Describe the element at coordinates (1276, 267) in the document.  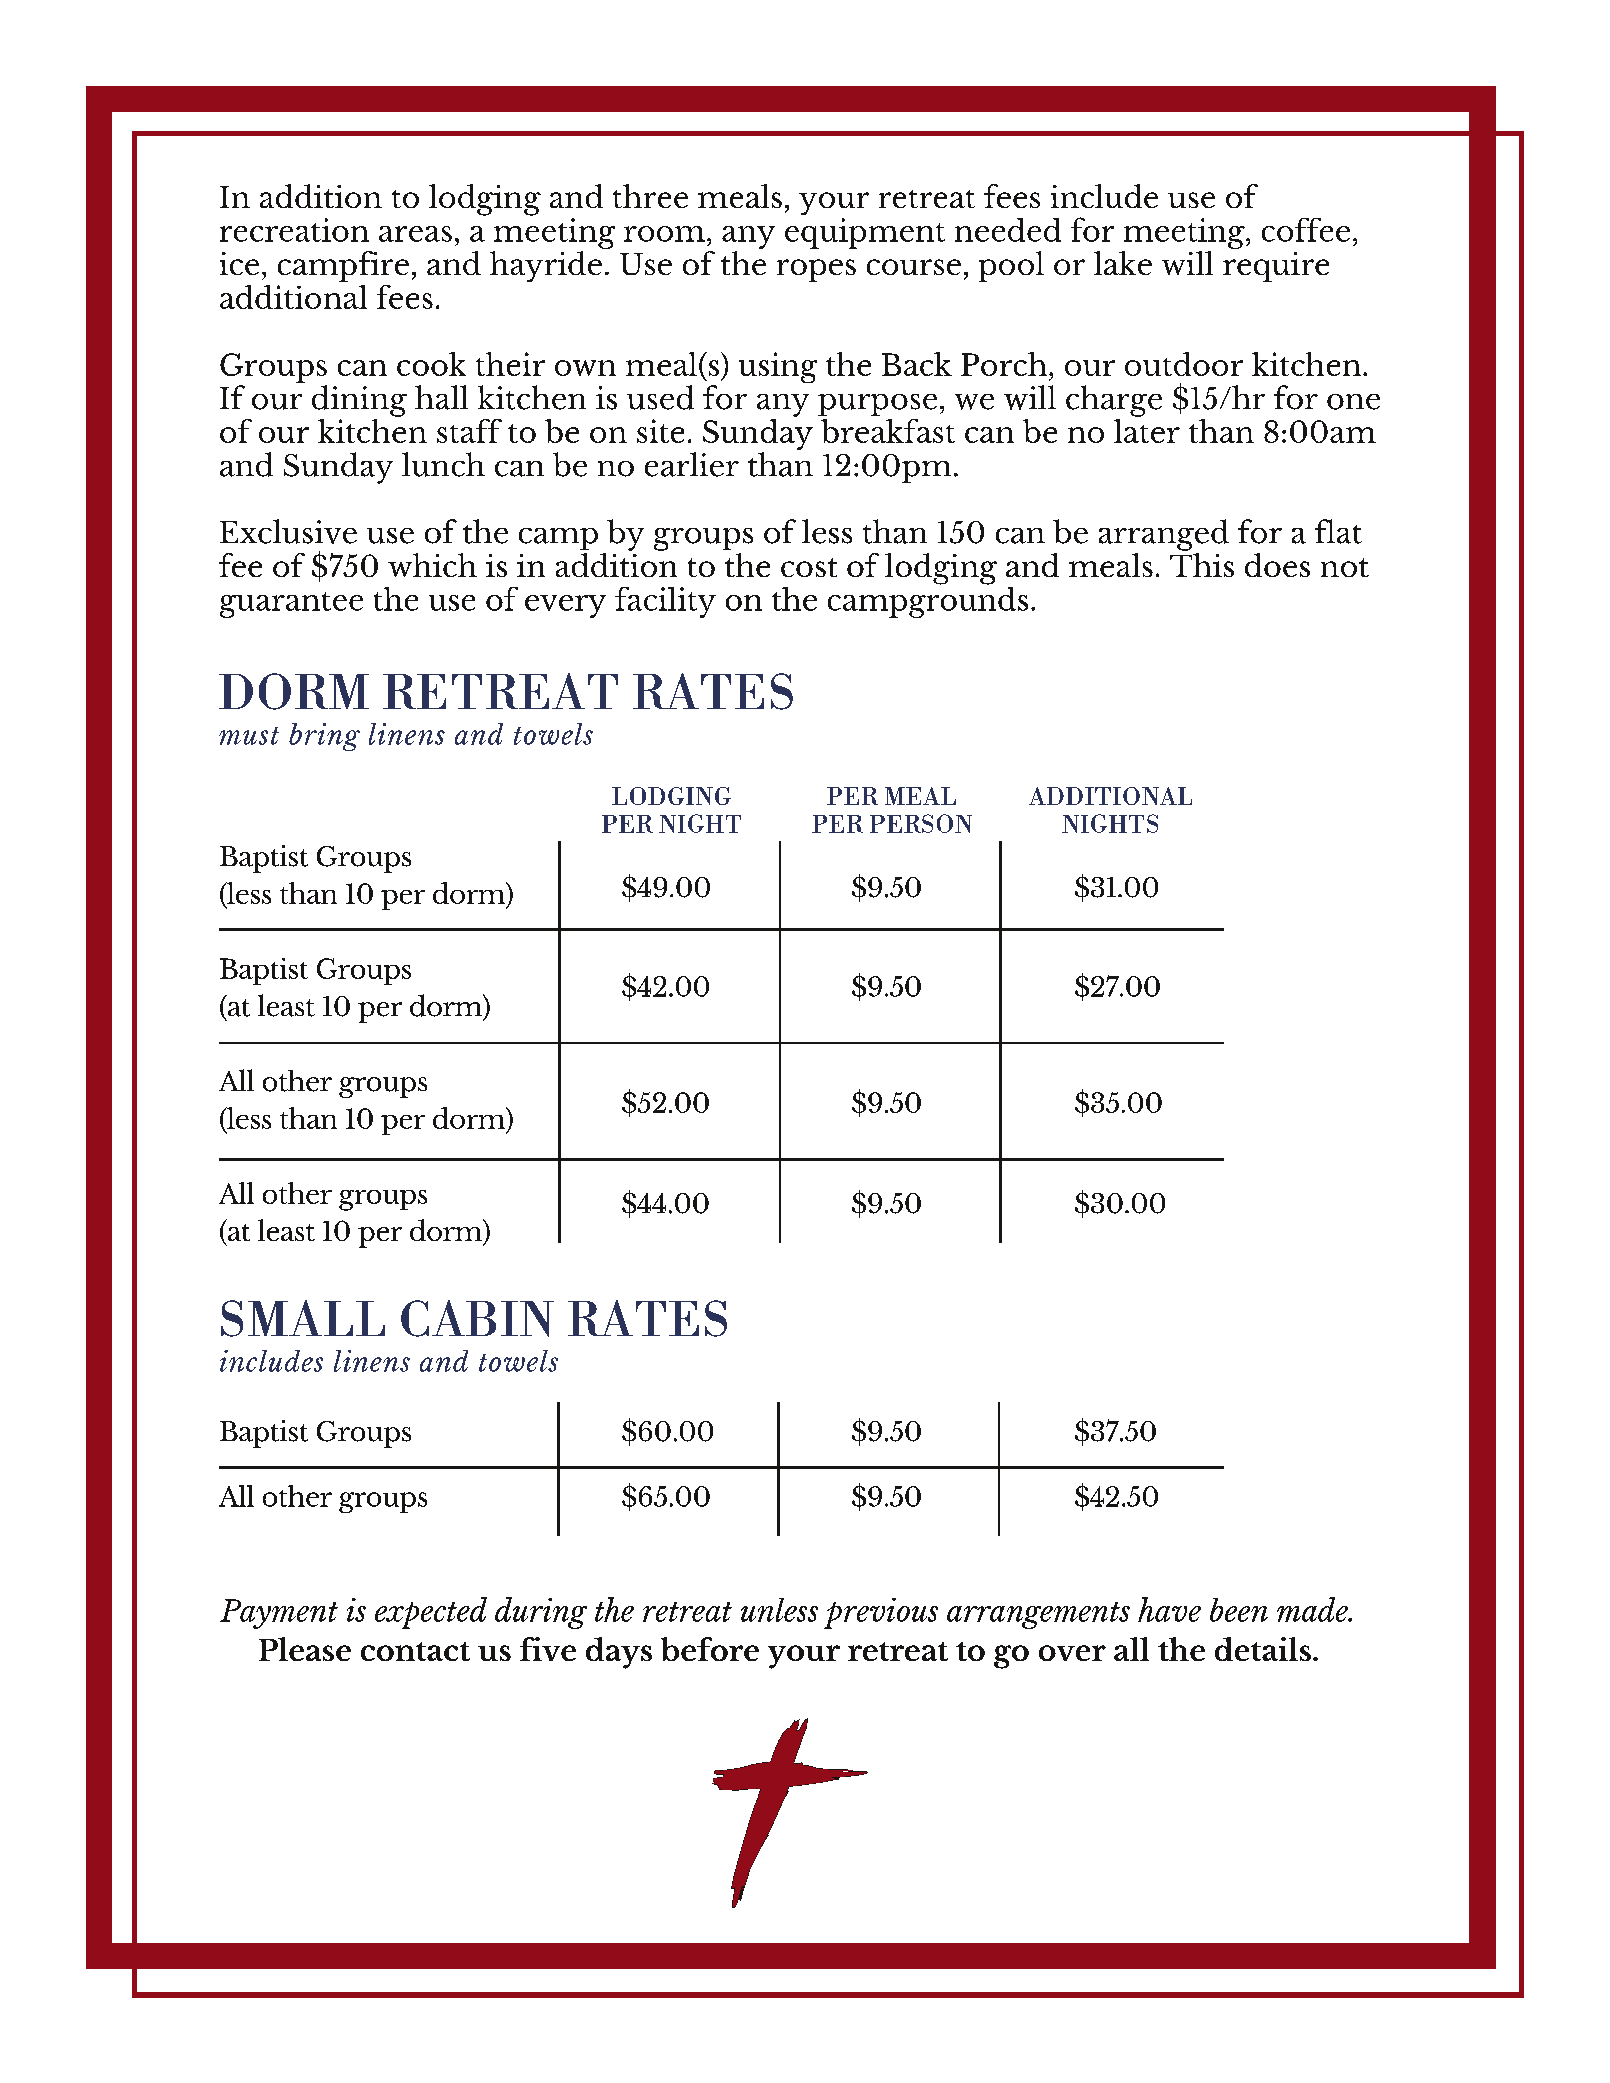
I see `require` at that location.
